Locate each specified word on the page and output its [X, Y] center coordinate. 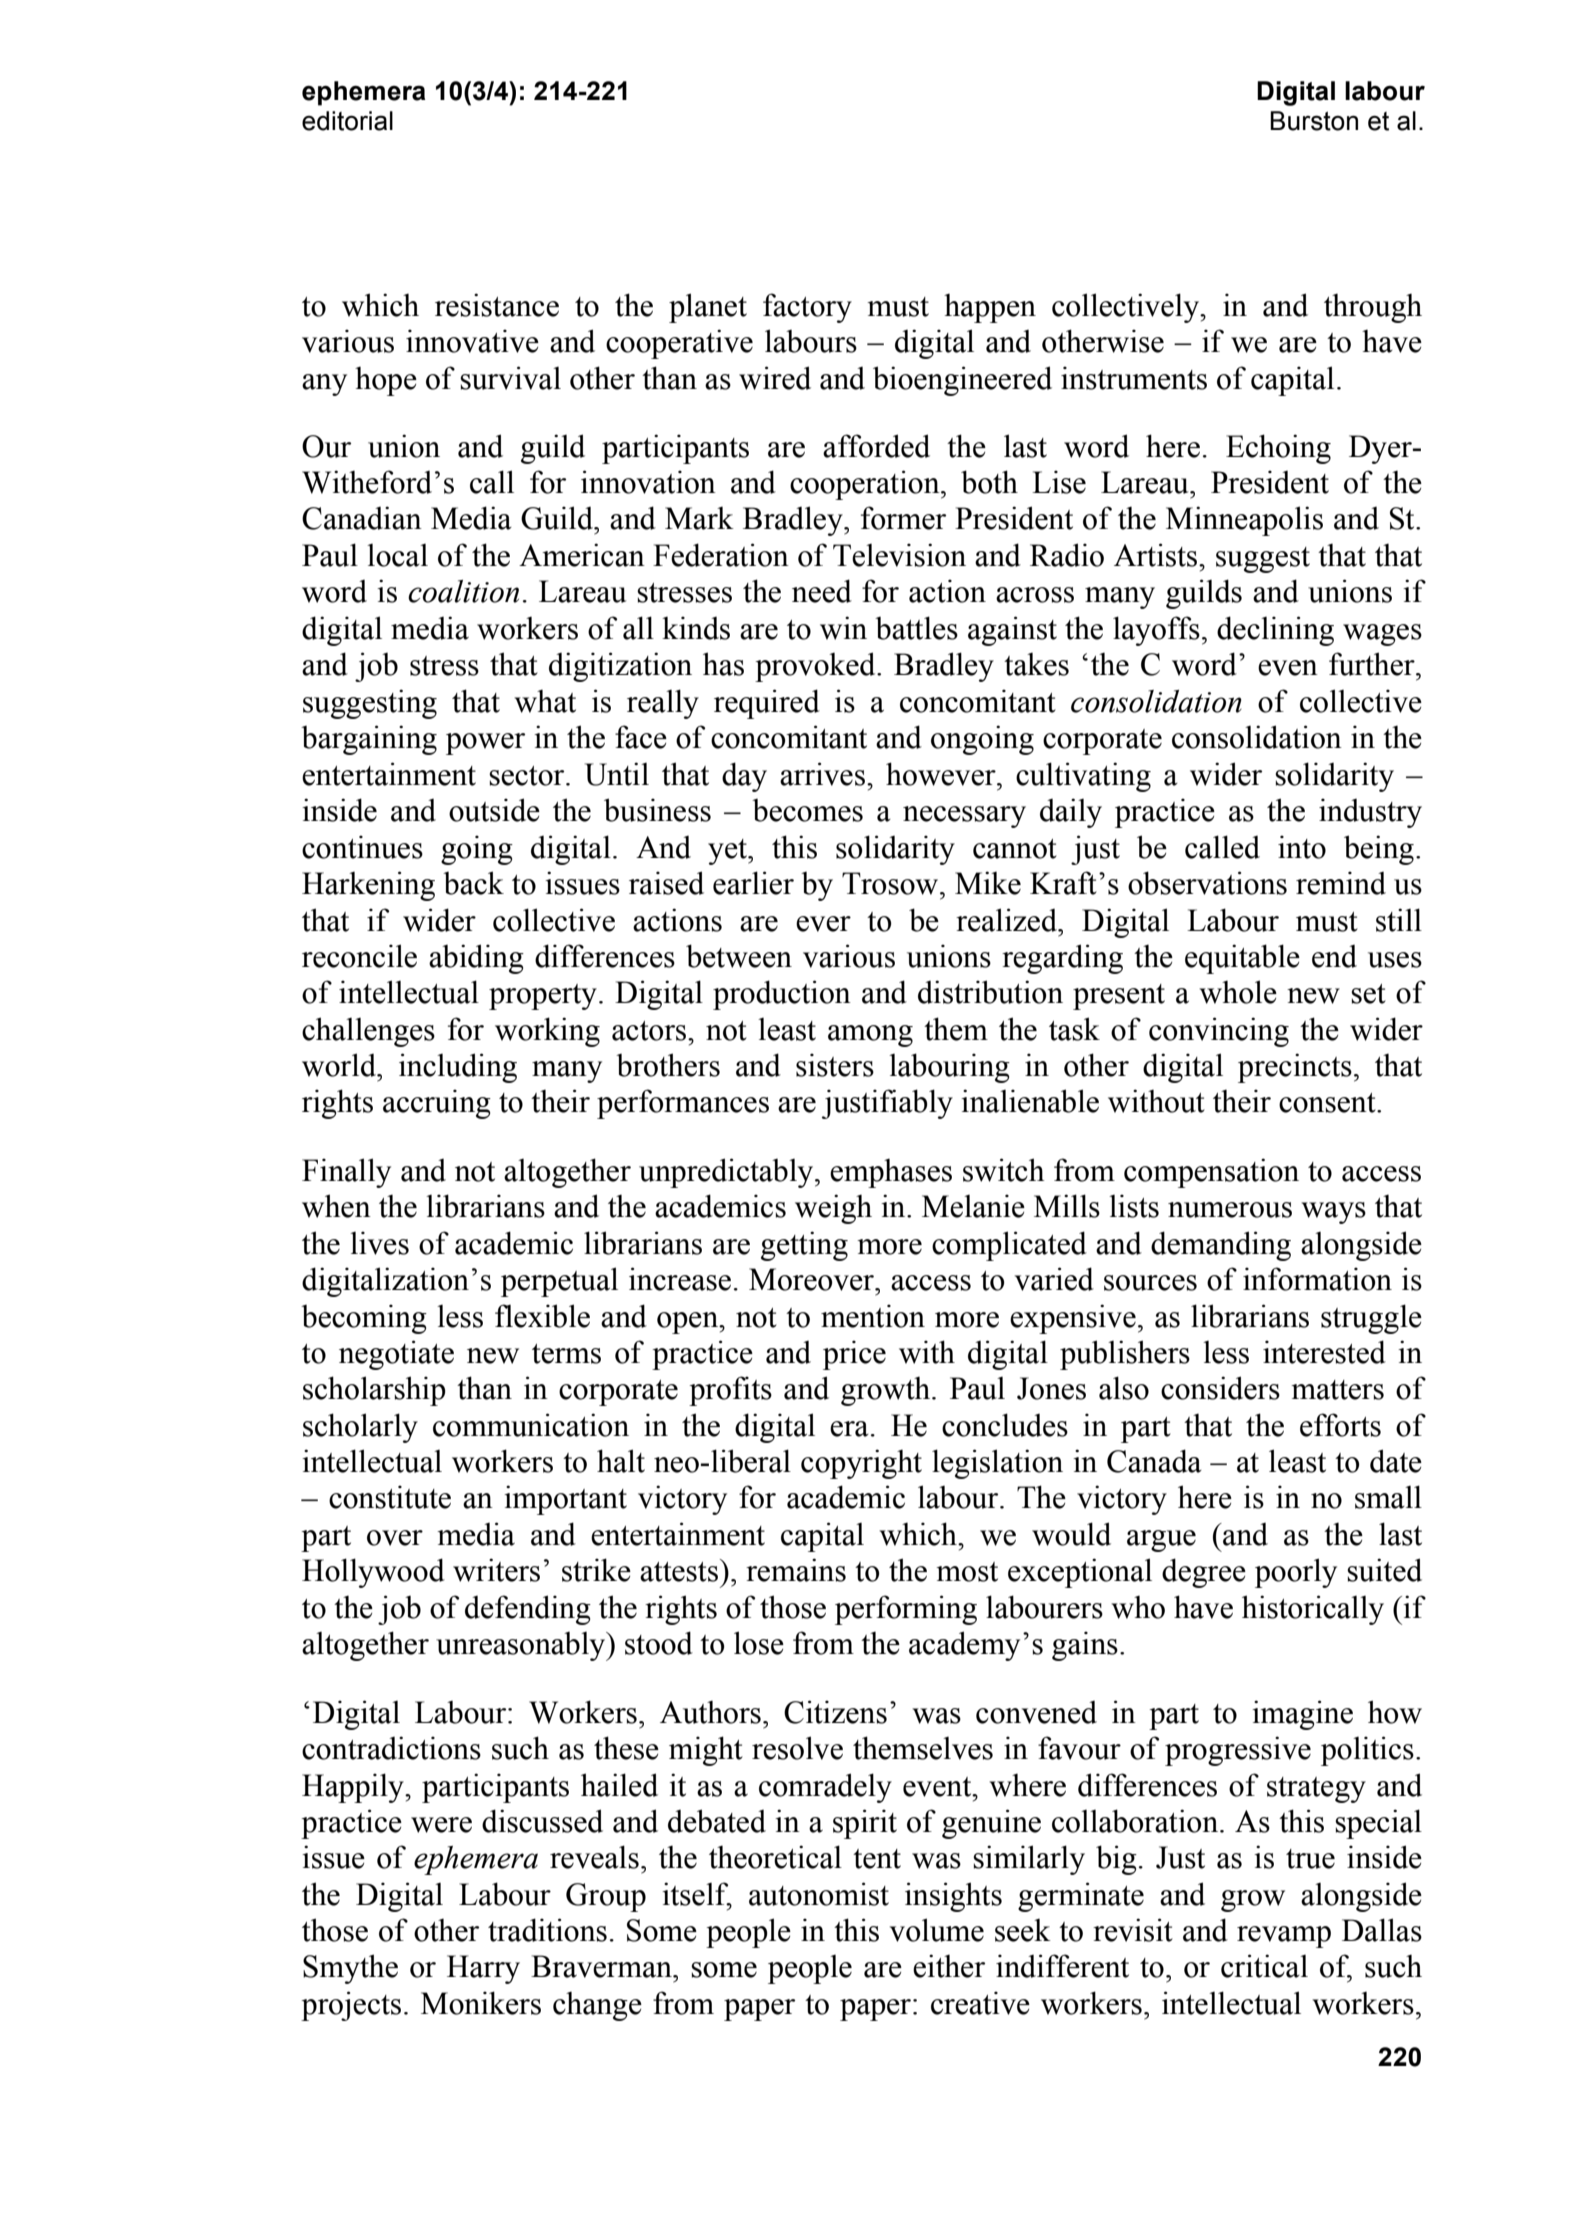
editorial [347, 121]
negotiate [396, 1355]
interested [1324, 1352]
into [1302, 847]
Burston [1314, 121]
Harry [483, 1969]
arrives [822, 774]
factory [807, 308]
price [854, 1355]
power [485, 744]
